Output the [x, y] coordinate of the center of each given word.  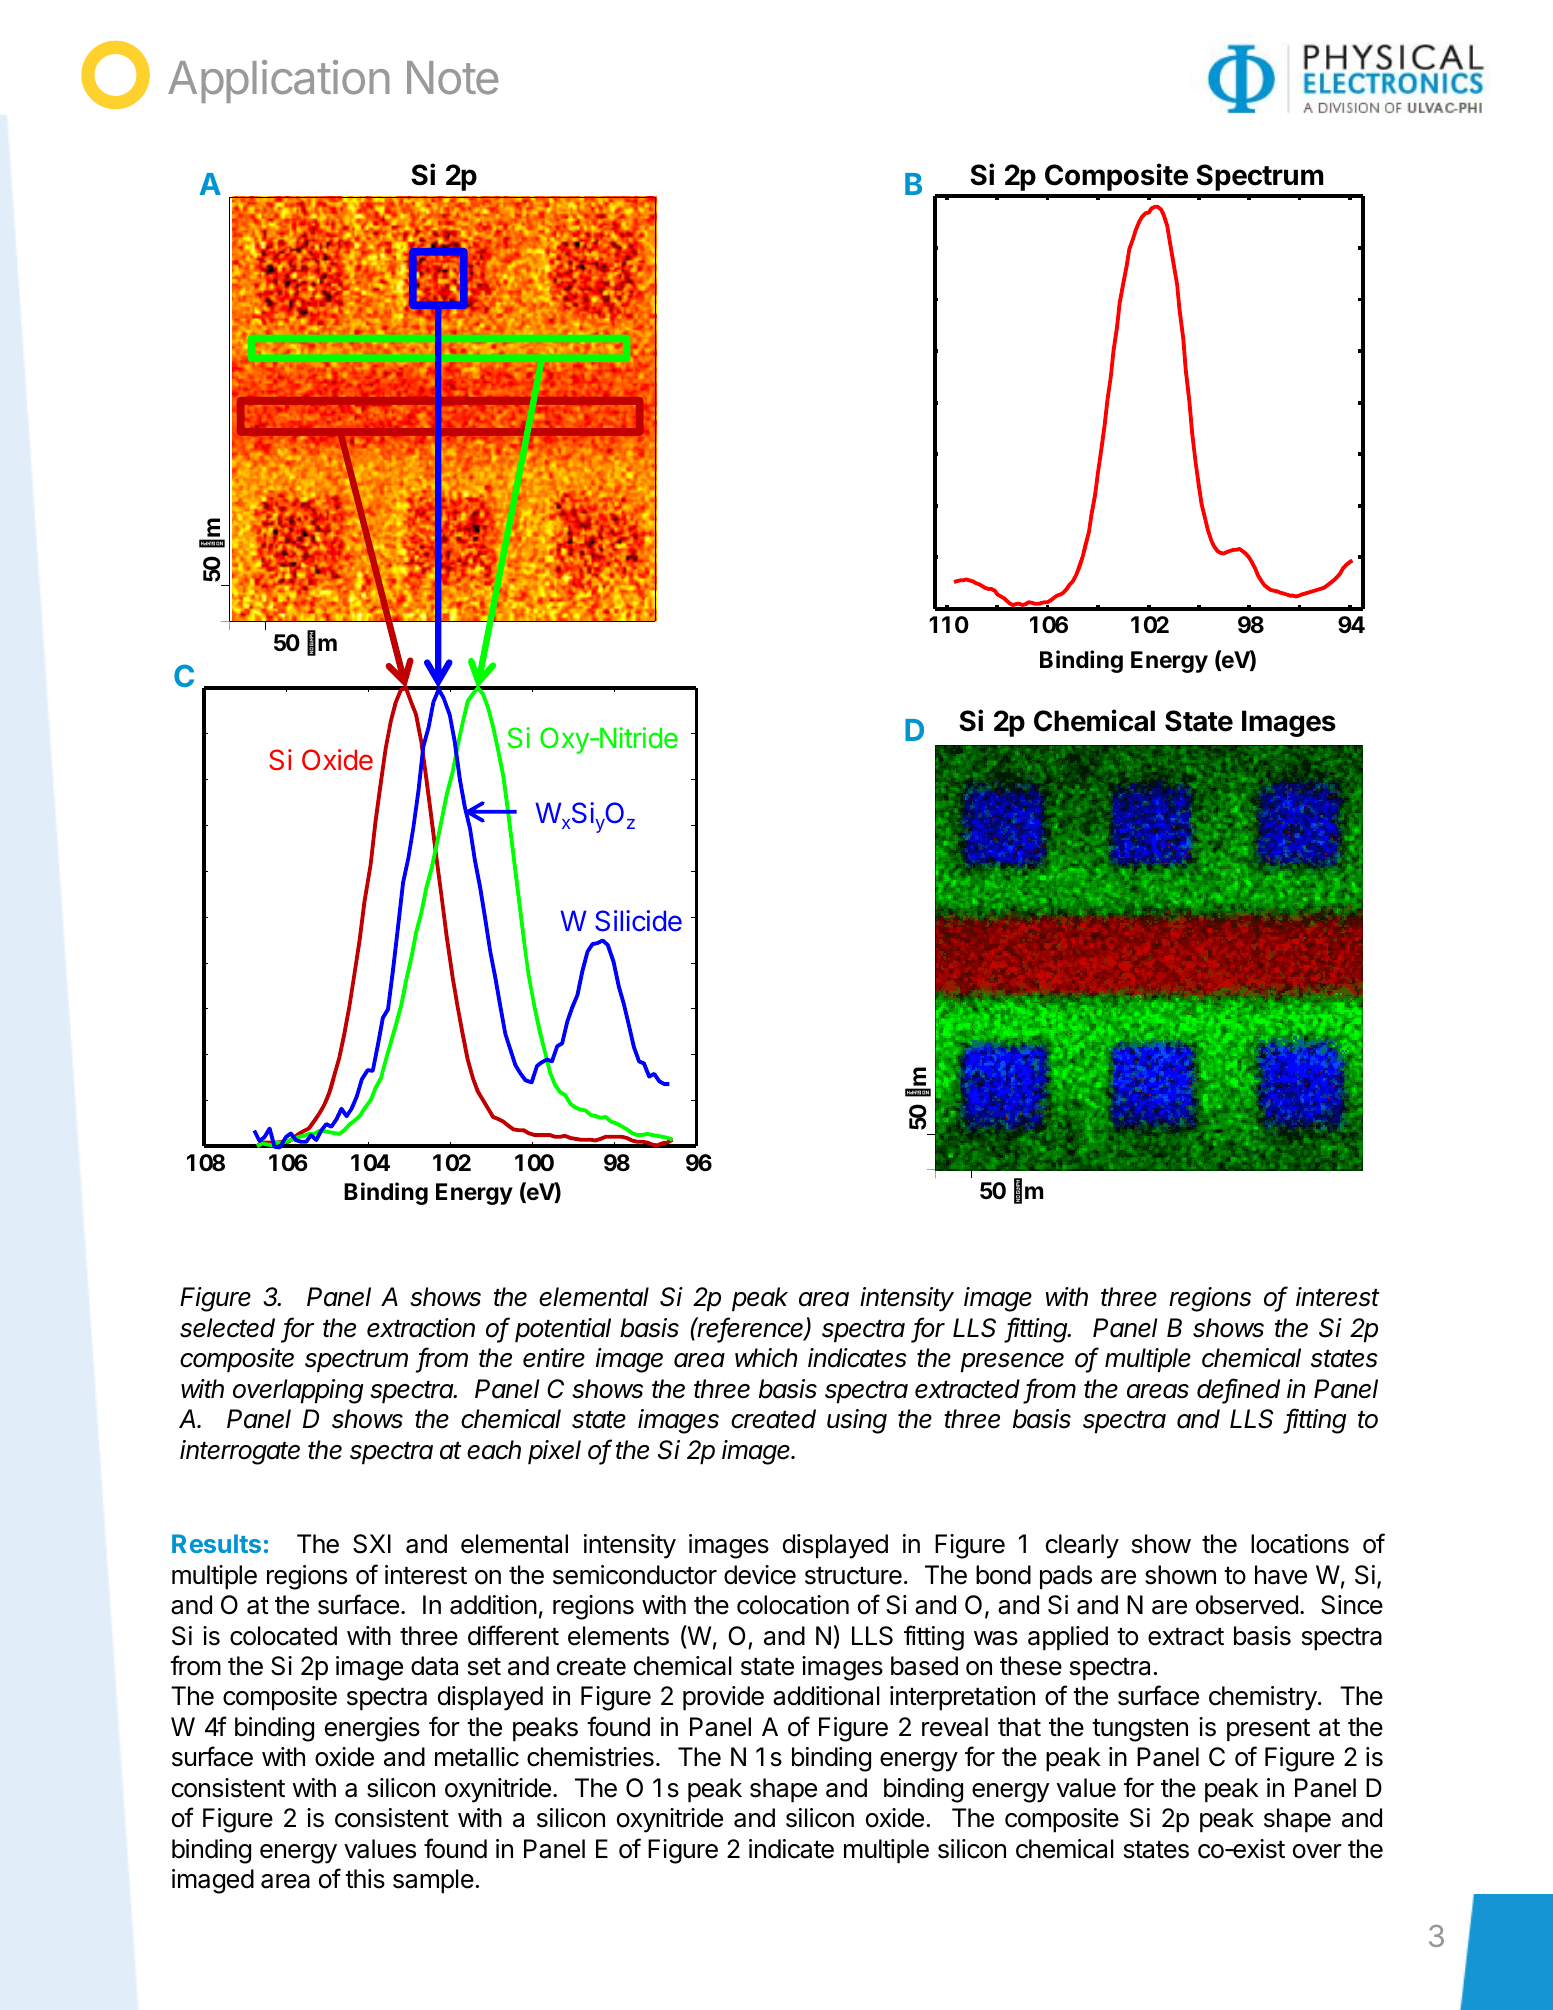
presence [1012, 1363]
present [1268, 1730]
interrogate [240, 1452]
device [760, 1575]
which [766, 1358]
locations [1300, 1544]
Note [452, 78]
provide [723, 1698]
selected [227, 1328]
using [857, 1421]
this [365, 1879]
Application [278, 81]
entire [554, 1358]
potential [563, 1330]
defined [1238, 1389]
